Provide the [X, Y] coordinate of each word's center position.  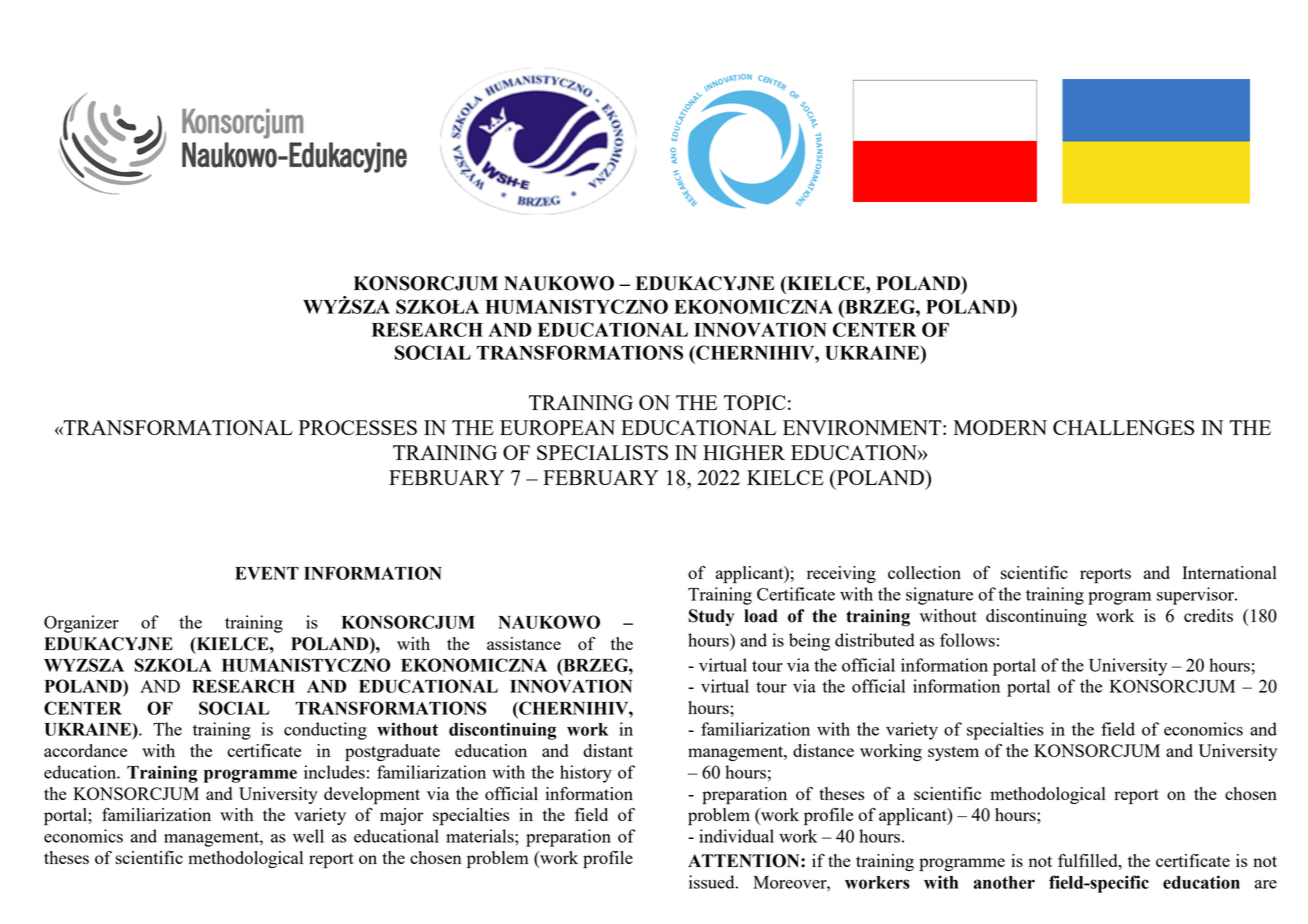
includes [334, 772]
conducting [325, 731]
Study [711, 617]
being [809, 642]
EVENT [267, 573]
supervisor [1196, 596]
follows [967, 640]
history [586, 774]
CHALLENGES [1123, 427]
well [308, 836]
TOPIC [755, 402]
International [1229, 572]
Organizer [81, 624]
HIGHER [744, 452]
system [953, 753]
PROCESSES [358, 427]
